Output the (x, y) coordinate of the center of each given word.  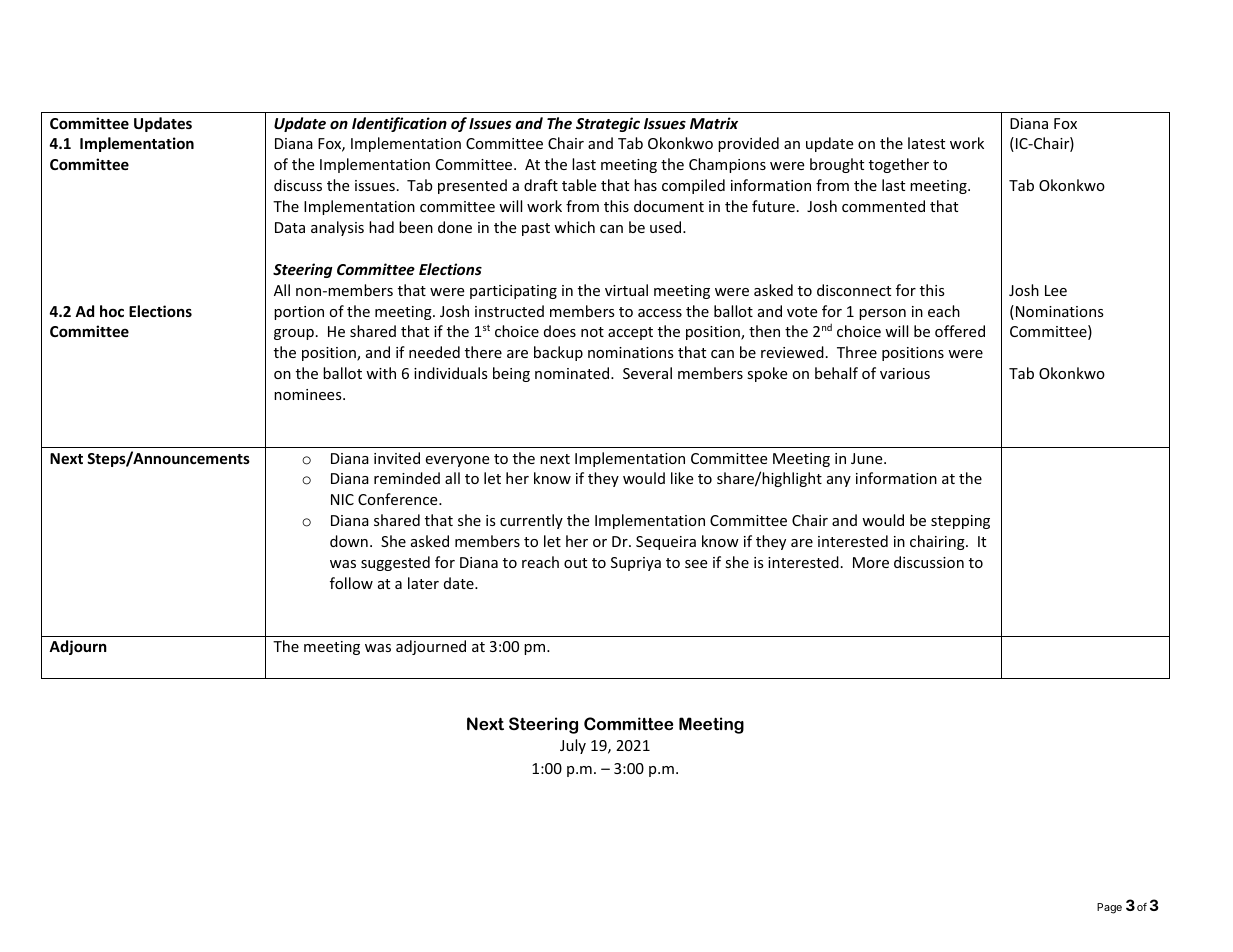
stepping (960, 522)
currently (531, 521)
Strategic (608, 124)
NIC (342, 499)
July (573, 746)
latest (926, 143)
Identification (399, 124)
